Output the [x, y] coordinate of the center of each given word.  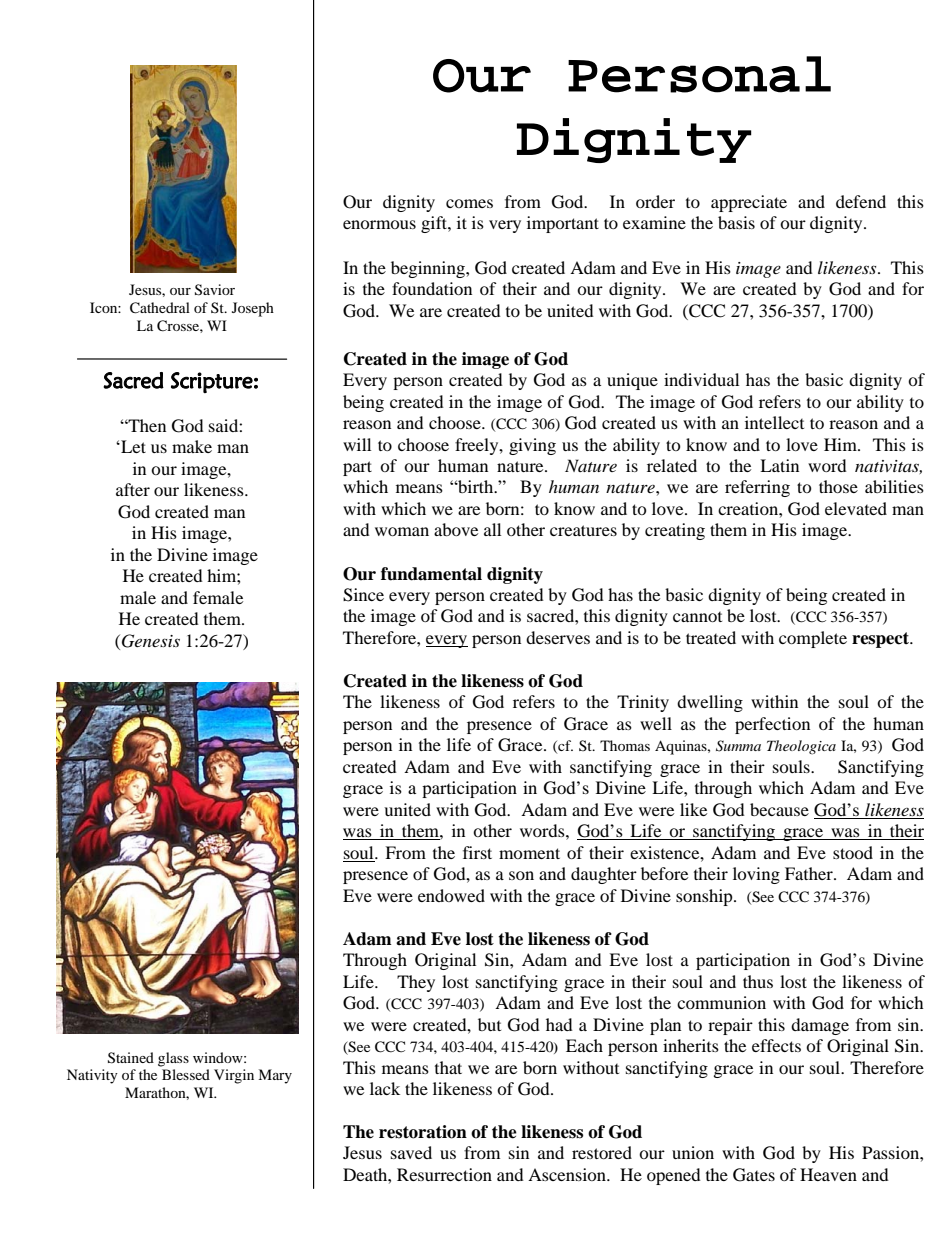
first [477, 852]
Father [810, 873]
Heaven [828, 1174]
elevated [856, 508]
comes [469, 203]
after [133, 489]
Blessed [186, 1074]
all [492, 529]
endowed [451, 895]
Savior [215, 290]
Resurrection [444, 1174]
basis [736, 222]
